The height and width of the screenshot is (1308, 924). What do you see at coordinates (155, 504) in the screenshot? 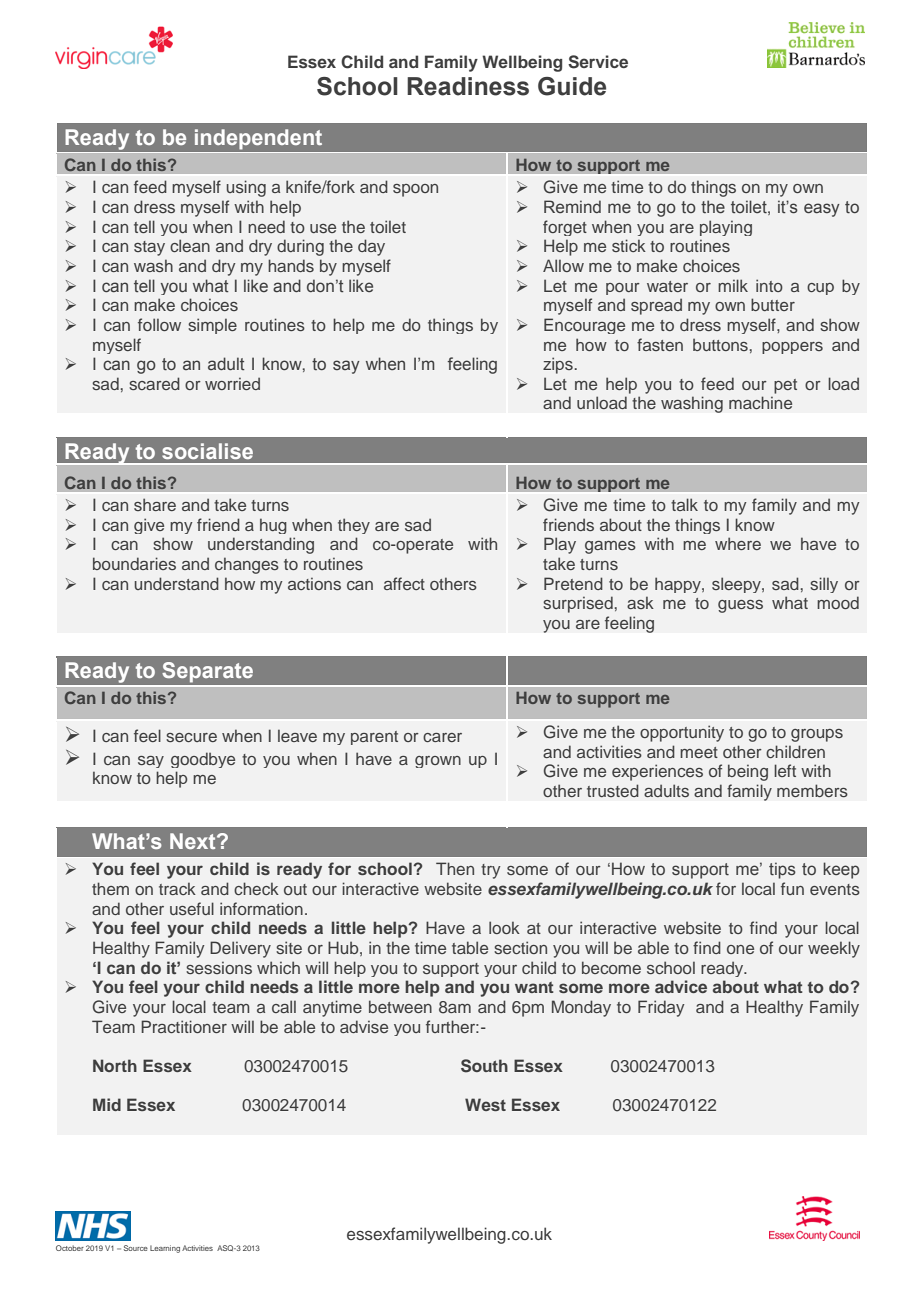
I see `share` at bounding box center [155, 504].
